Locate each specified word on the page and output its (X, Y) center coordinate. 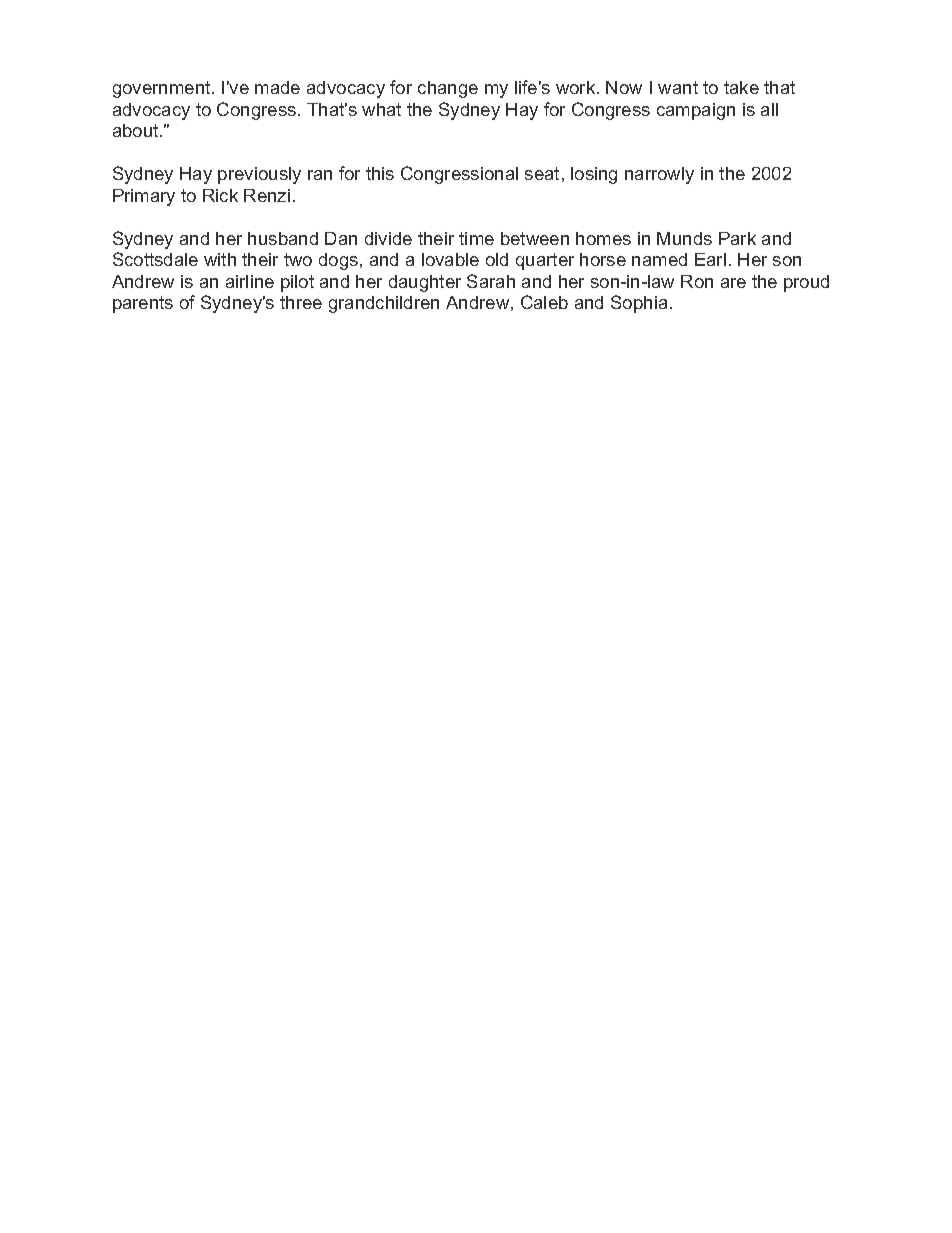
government (163, 89)
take (741, 87)
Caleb (544, 302)
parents (143, 304)
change (448, 89)
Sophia (639, 304)
